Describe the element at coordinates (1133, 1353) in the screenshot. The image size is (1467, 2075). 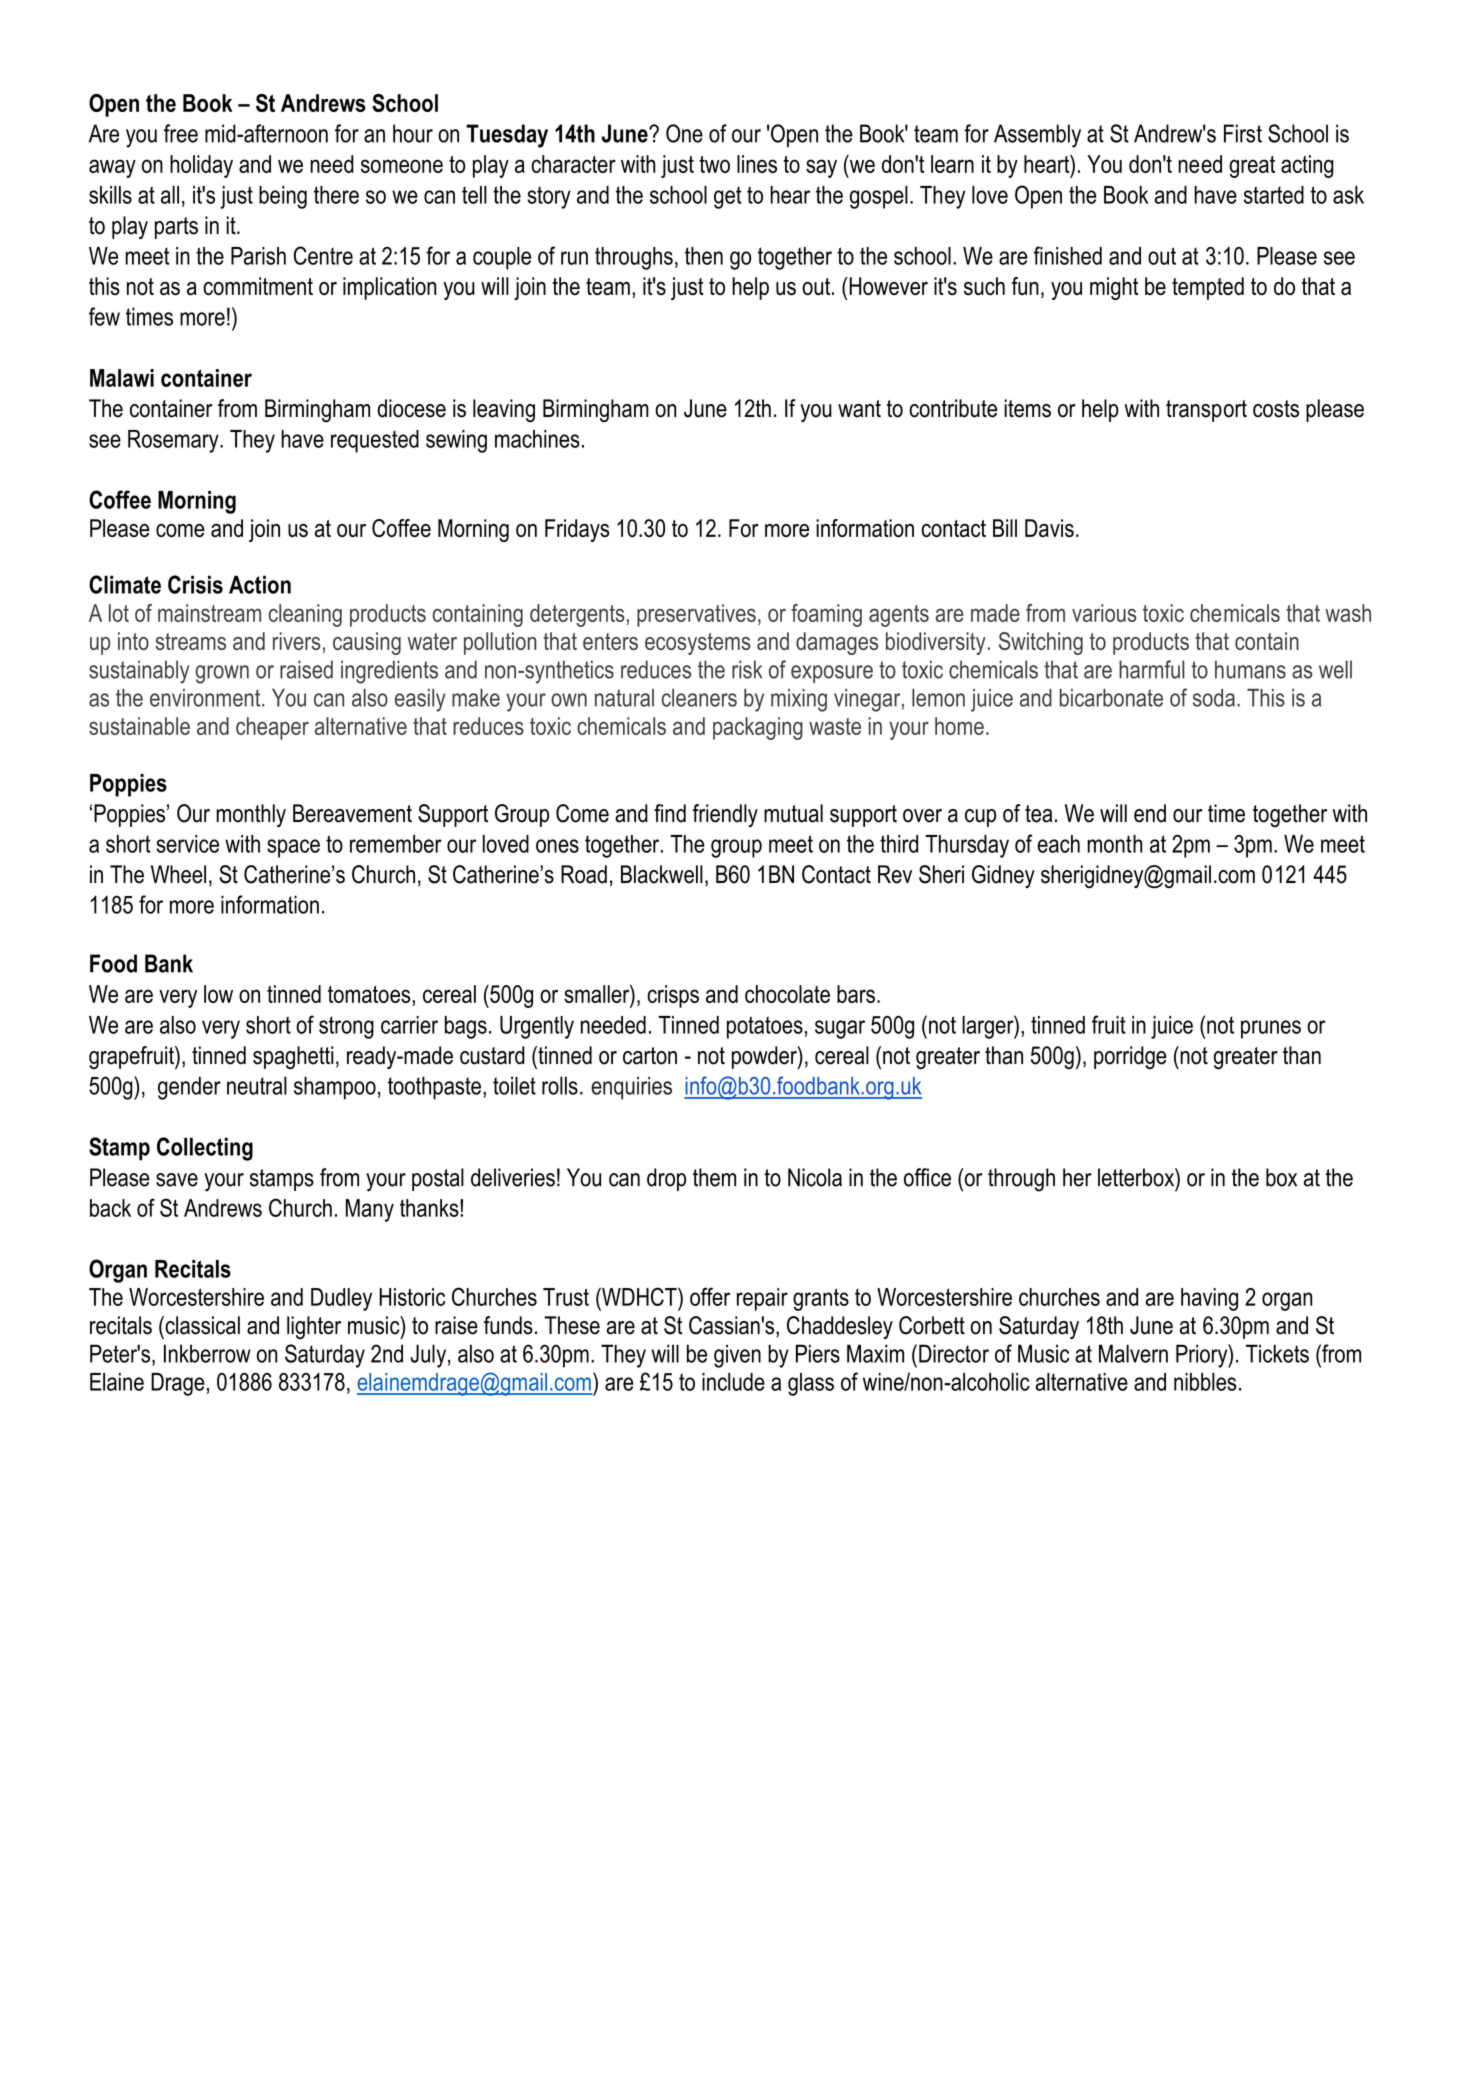
I see `Malvern` at that location.
